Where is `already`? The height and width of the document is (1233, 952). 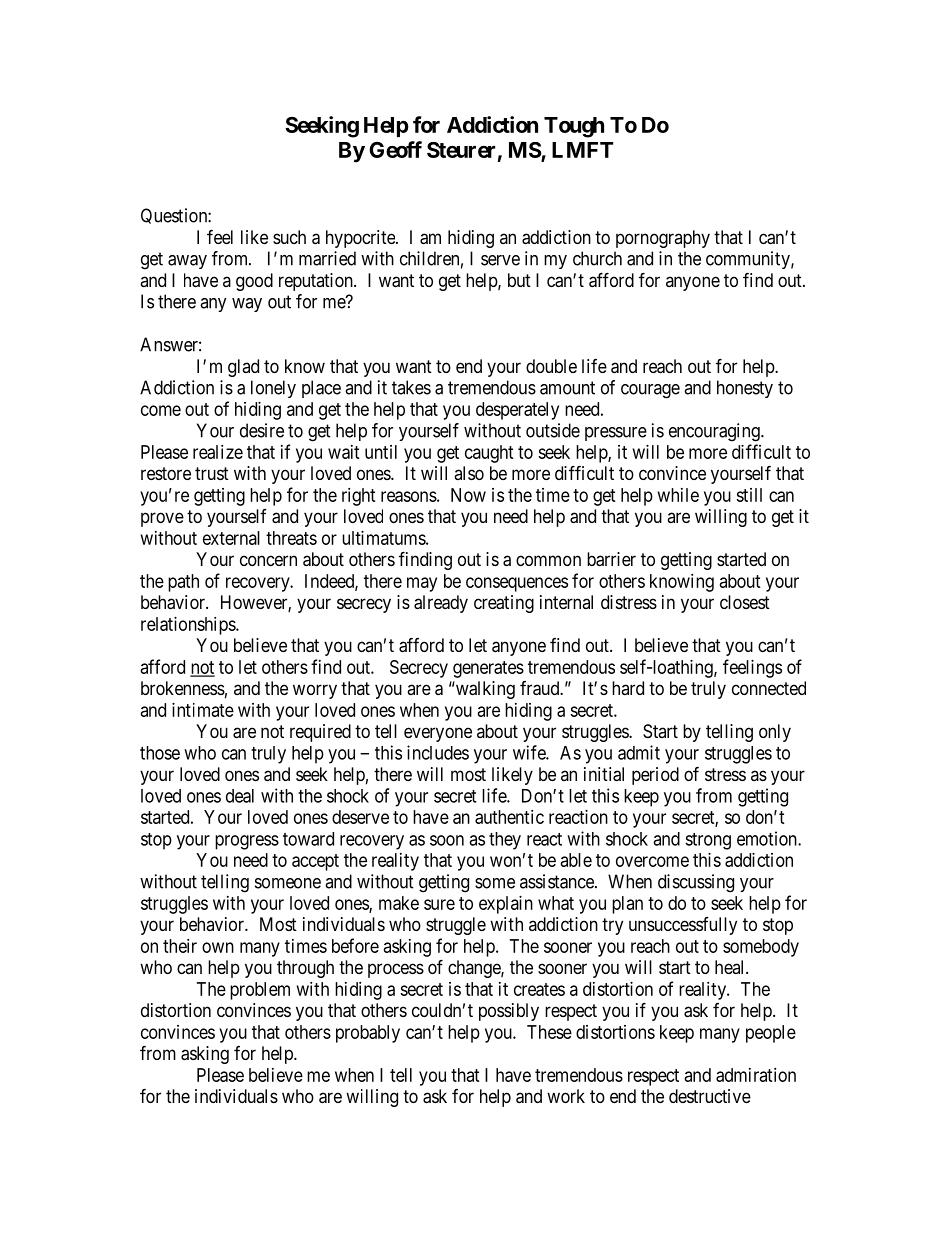
already is located at coordinates (441, 604).
